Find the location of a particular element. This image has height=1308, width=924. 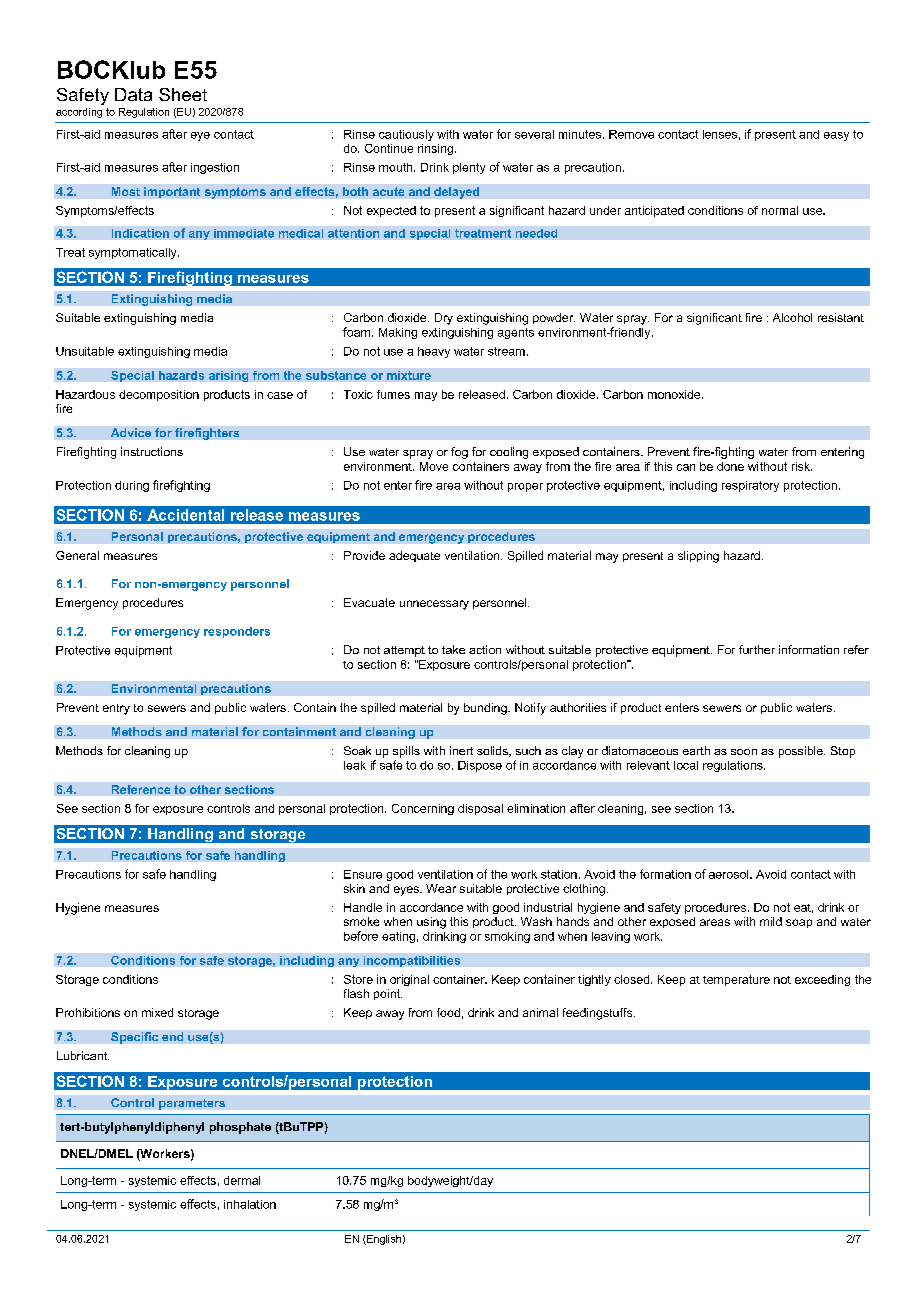

mild is located at coordinates (771, 921).
